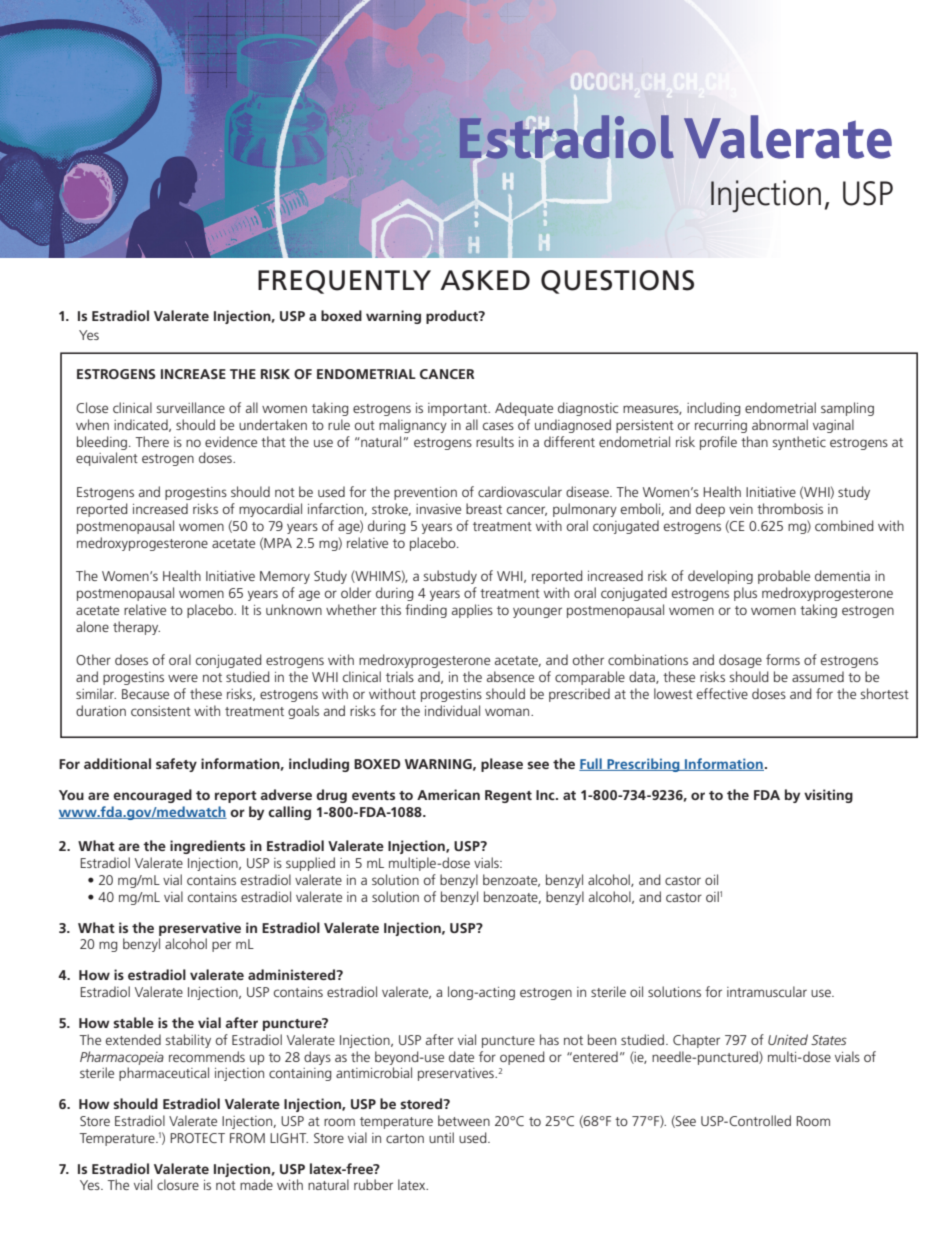  I want to click on FREQUENTLY, so click(344, 282).
